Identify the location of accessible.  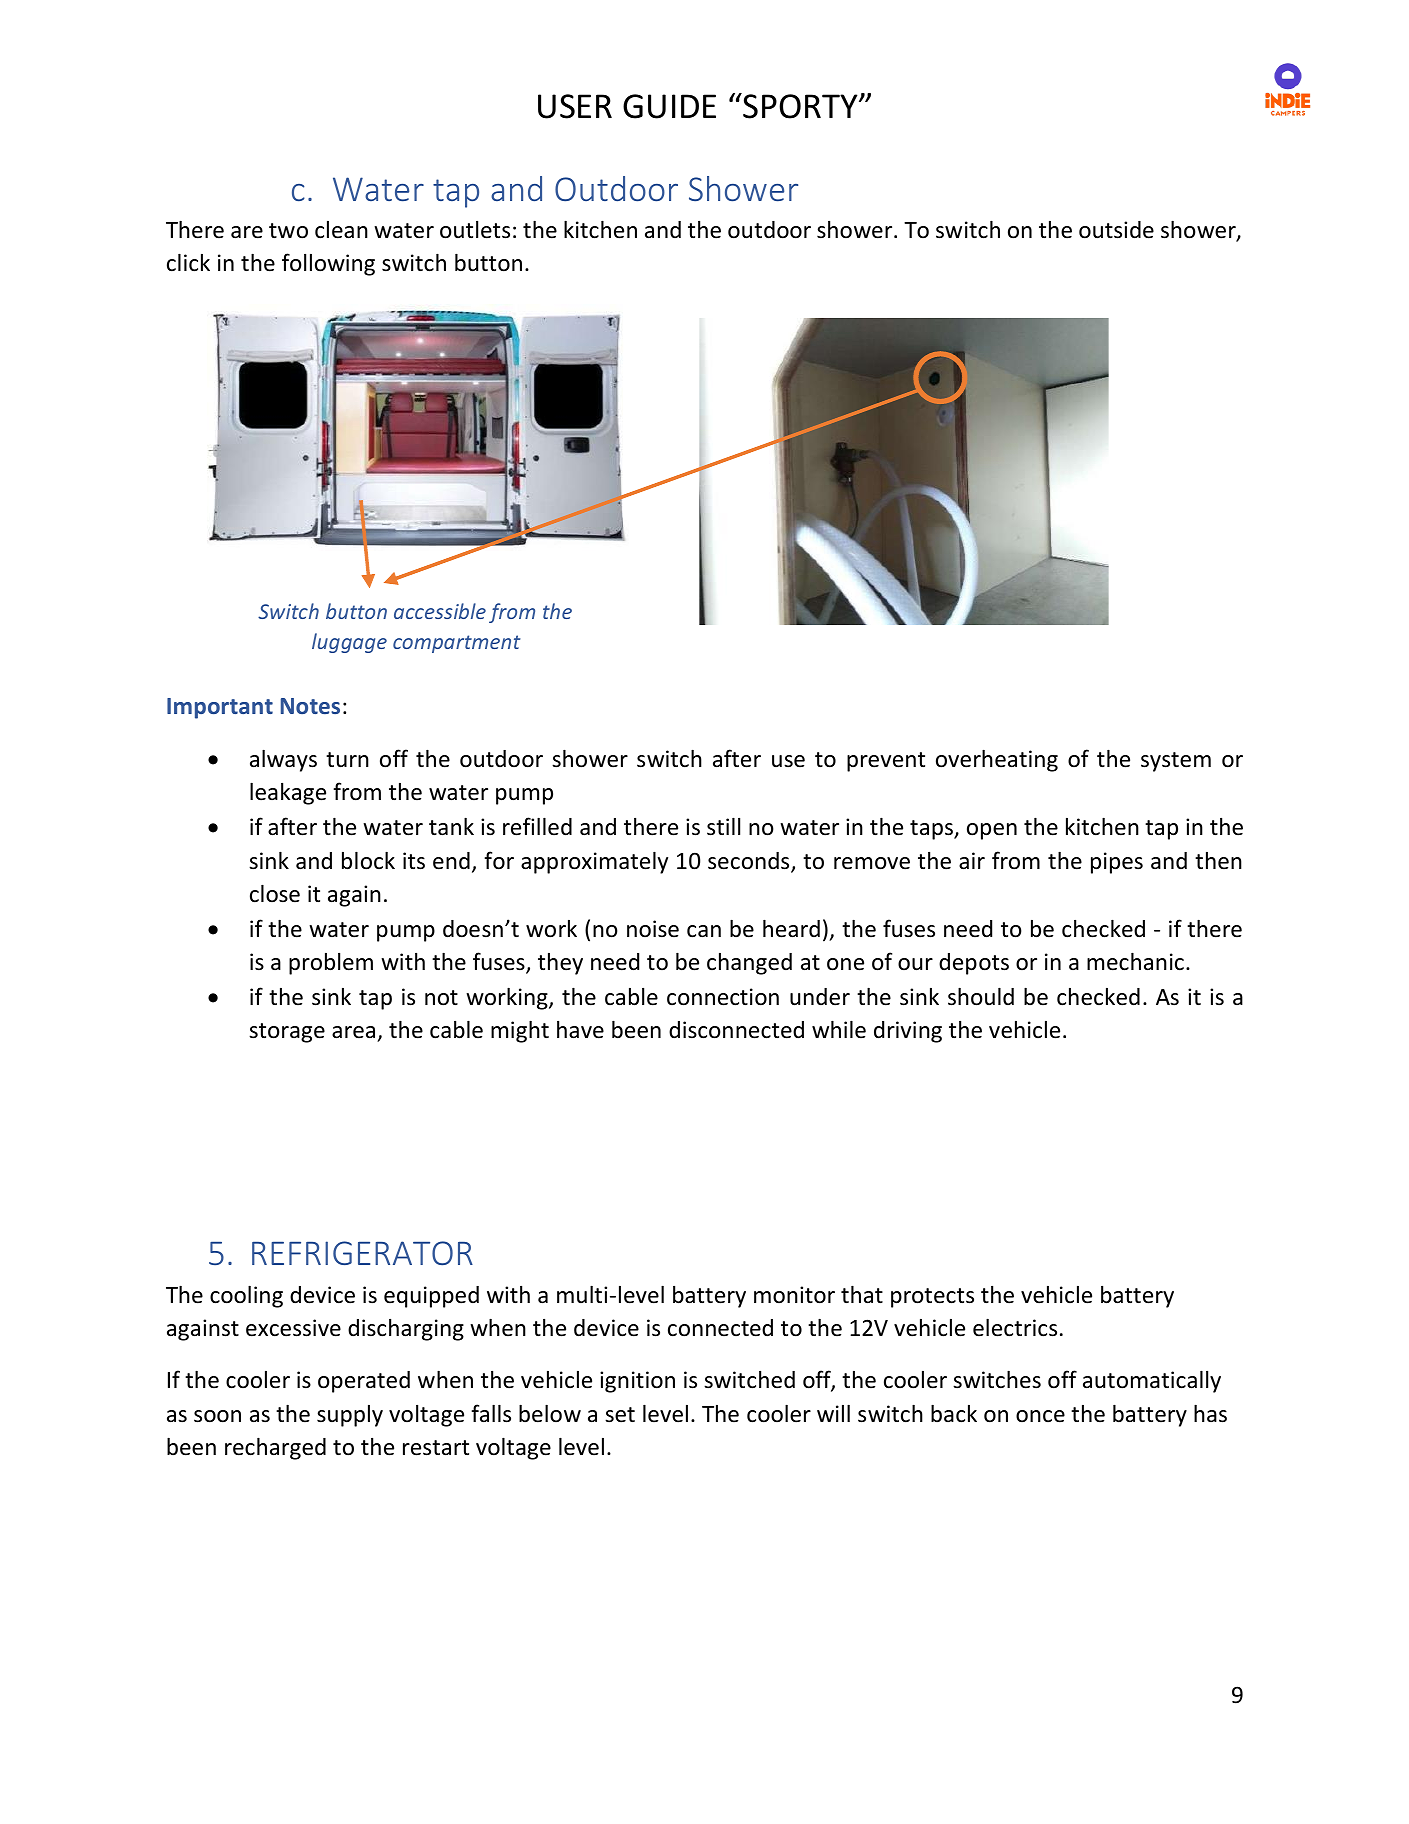
(440, 611).
